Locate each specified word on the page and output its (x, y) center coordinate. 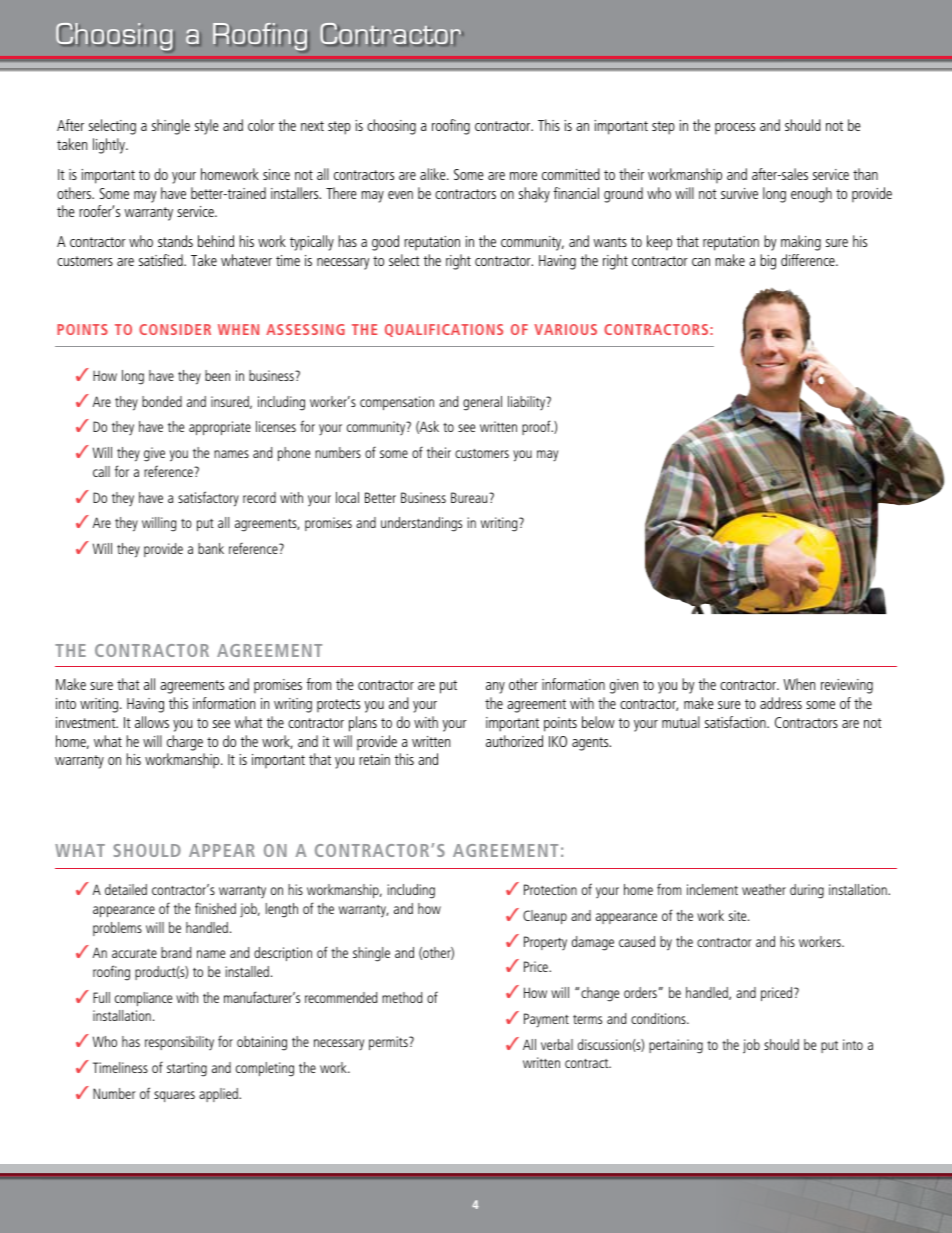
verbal (557, 1044)
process (735, 128)
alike (434, 174)
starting (187, 1069)
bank (211, 548)
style (207, 127)
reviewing (847, 686)
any (495, 688)
